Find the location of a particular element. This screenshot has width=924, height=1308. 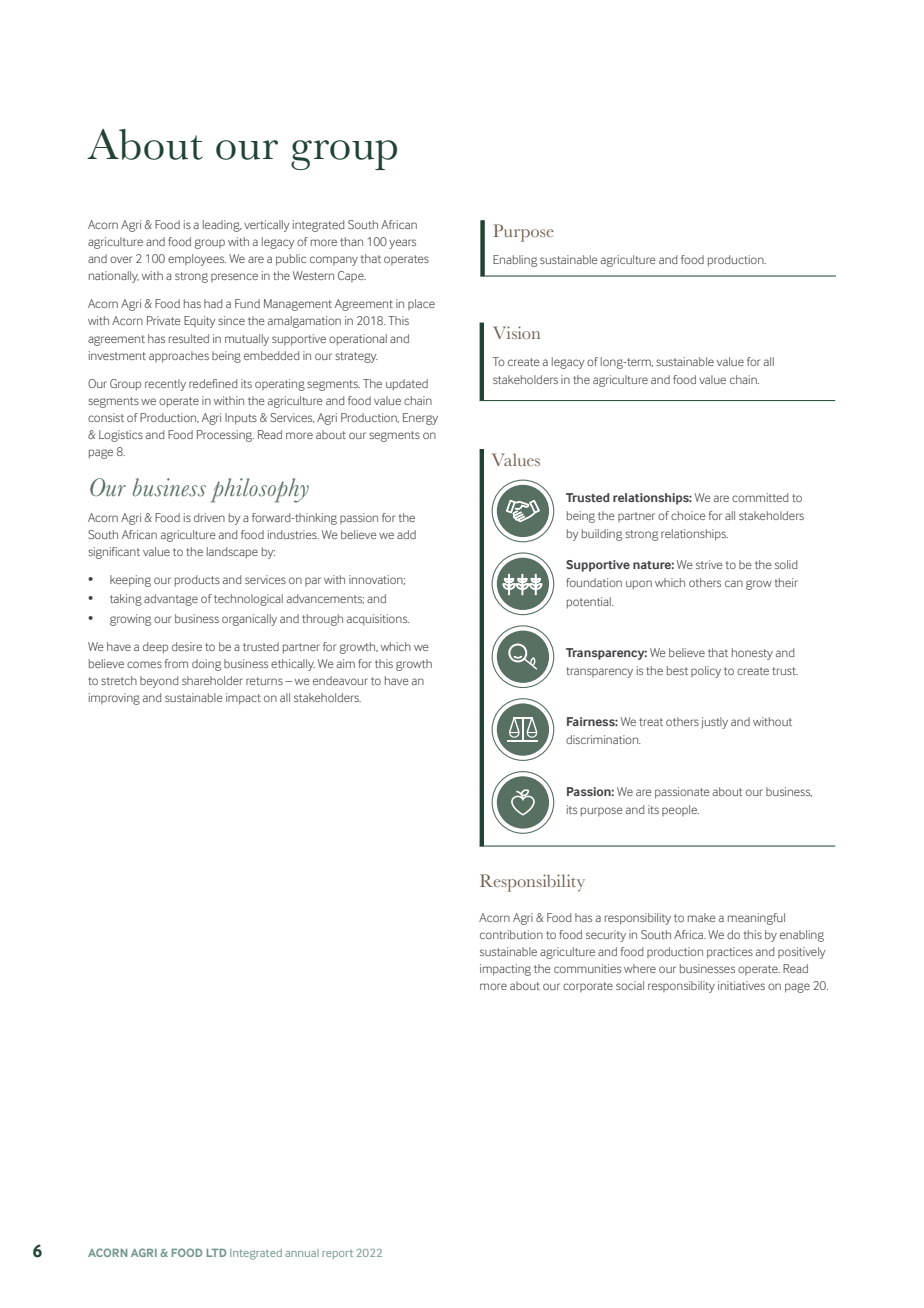

justly is located at coordinates (714, 723).
